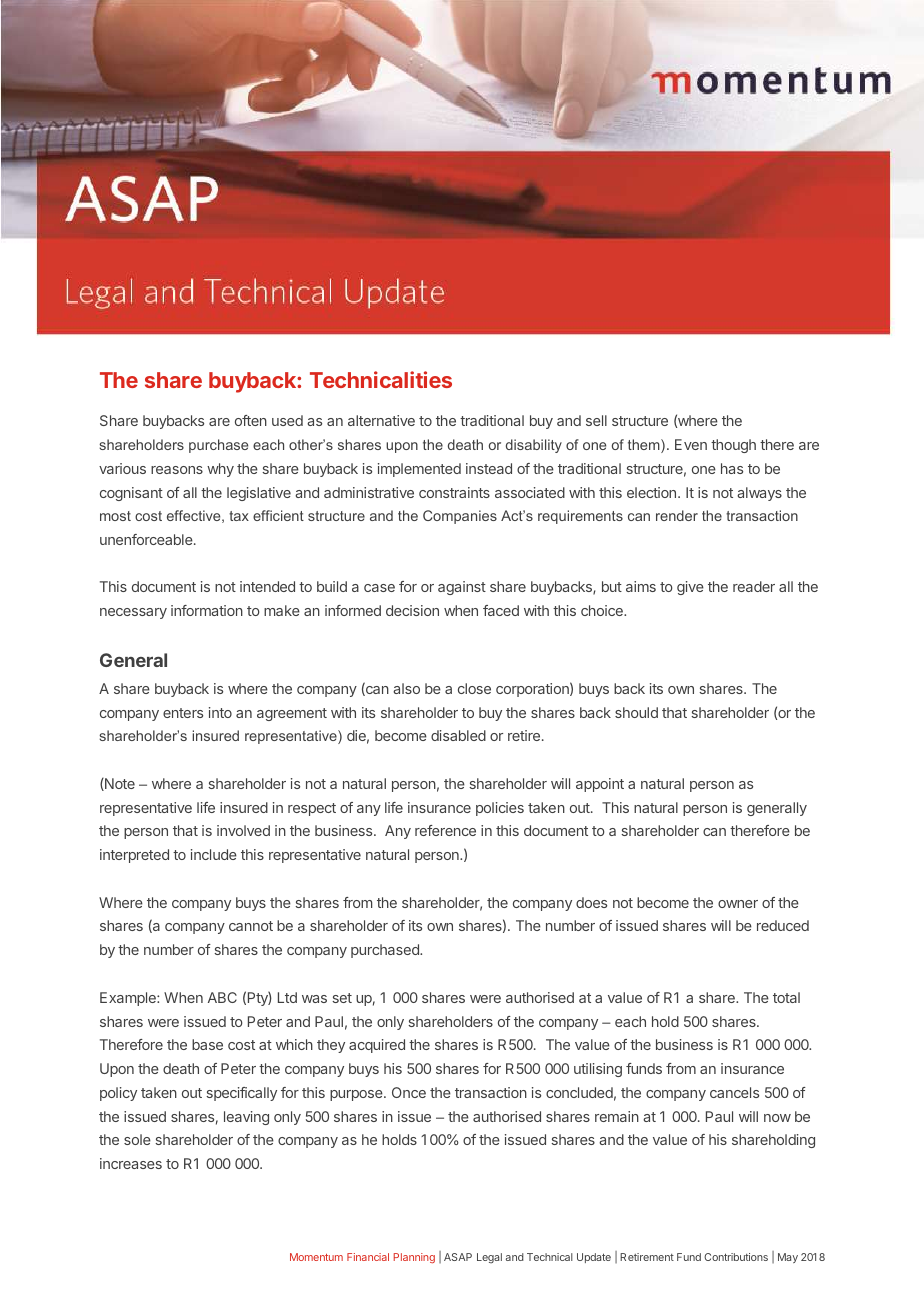 The height and width of the screenshot is (1308, 924). Describe the element at coordinates (207, 1044) in the screenshot. I see `base` at that location.
